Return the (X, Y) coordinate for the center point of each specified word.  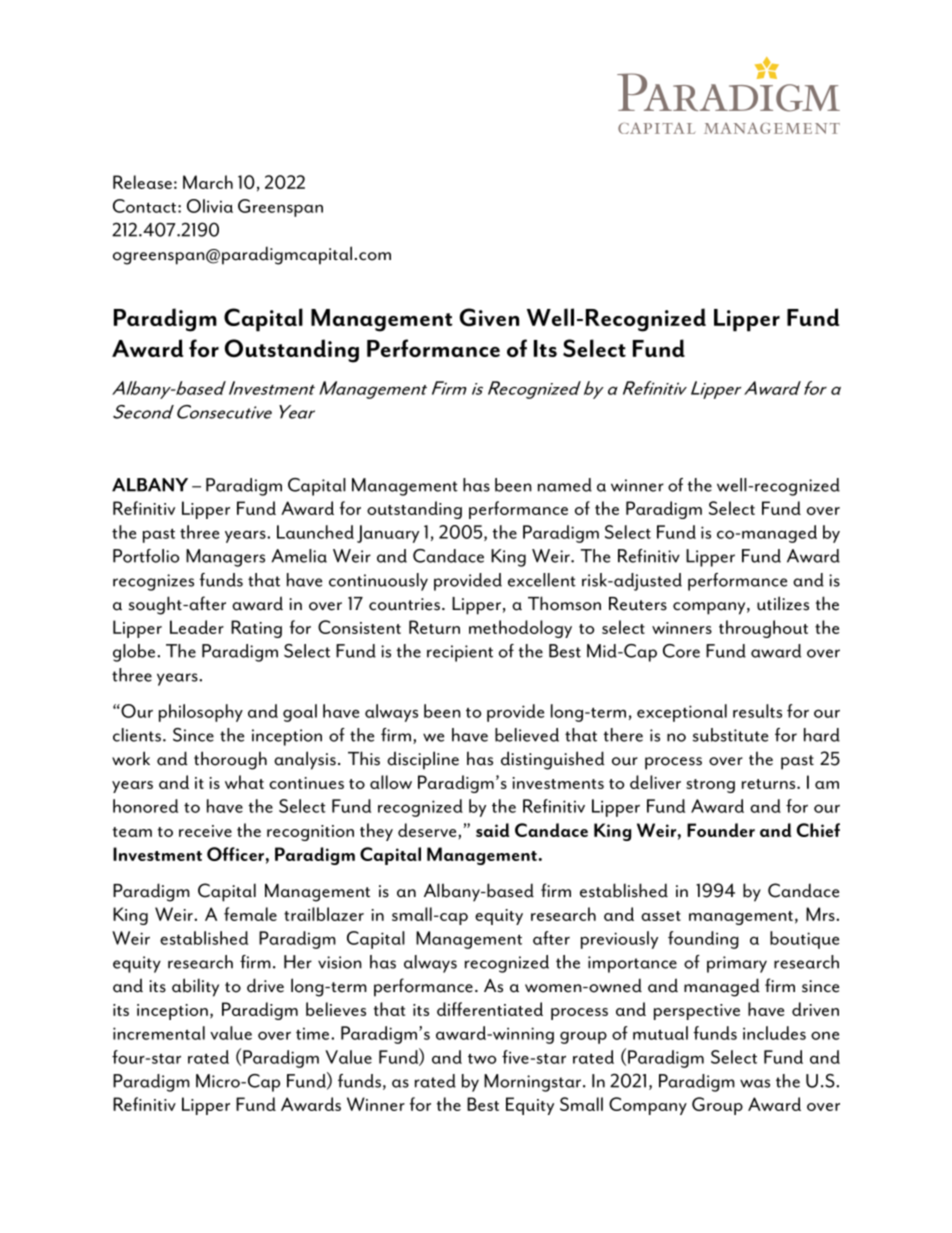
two (482, 1059)
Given (489, 317)
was (755, 1083)
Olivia (210, 206)
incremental (159, 1033)
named (565, 485)
